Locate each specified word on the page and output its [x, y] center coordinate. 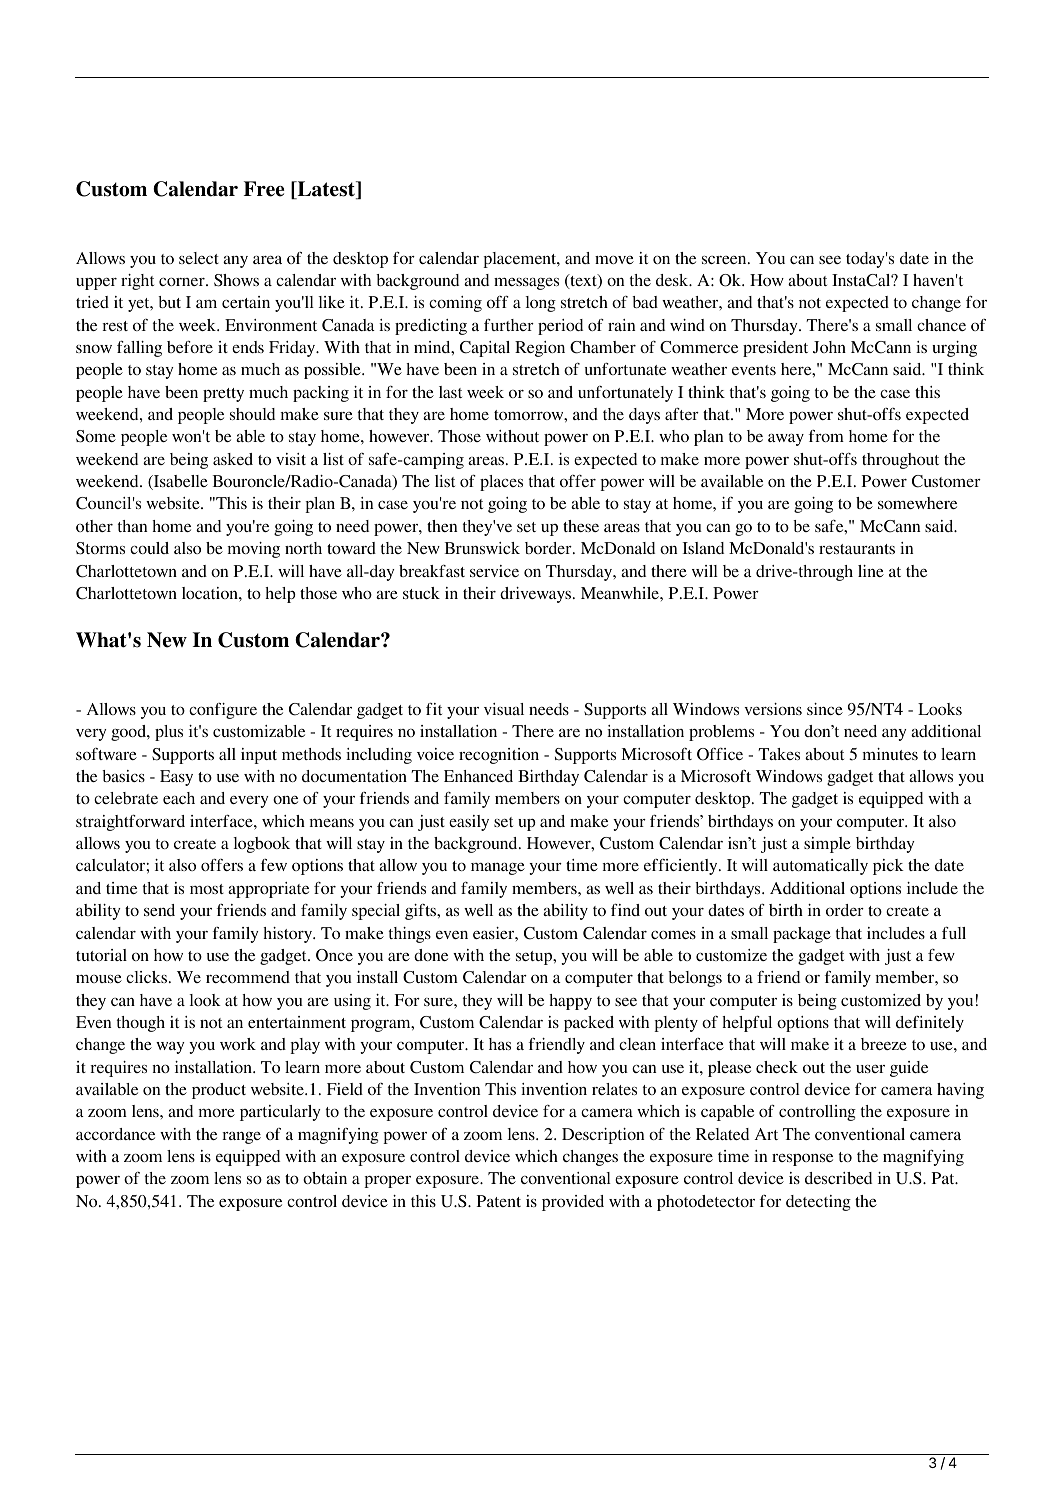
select [199, 258]
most [207, 889]
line [871, 571]
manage [498, 869]
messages [526, 284]
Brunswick [482, 548]
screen [725, 260]
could [149, 548]
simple [827, 845]
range [242, 1138]
